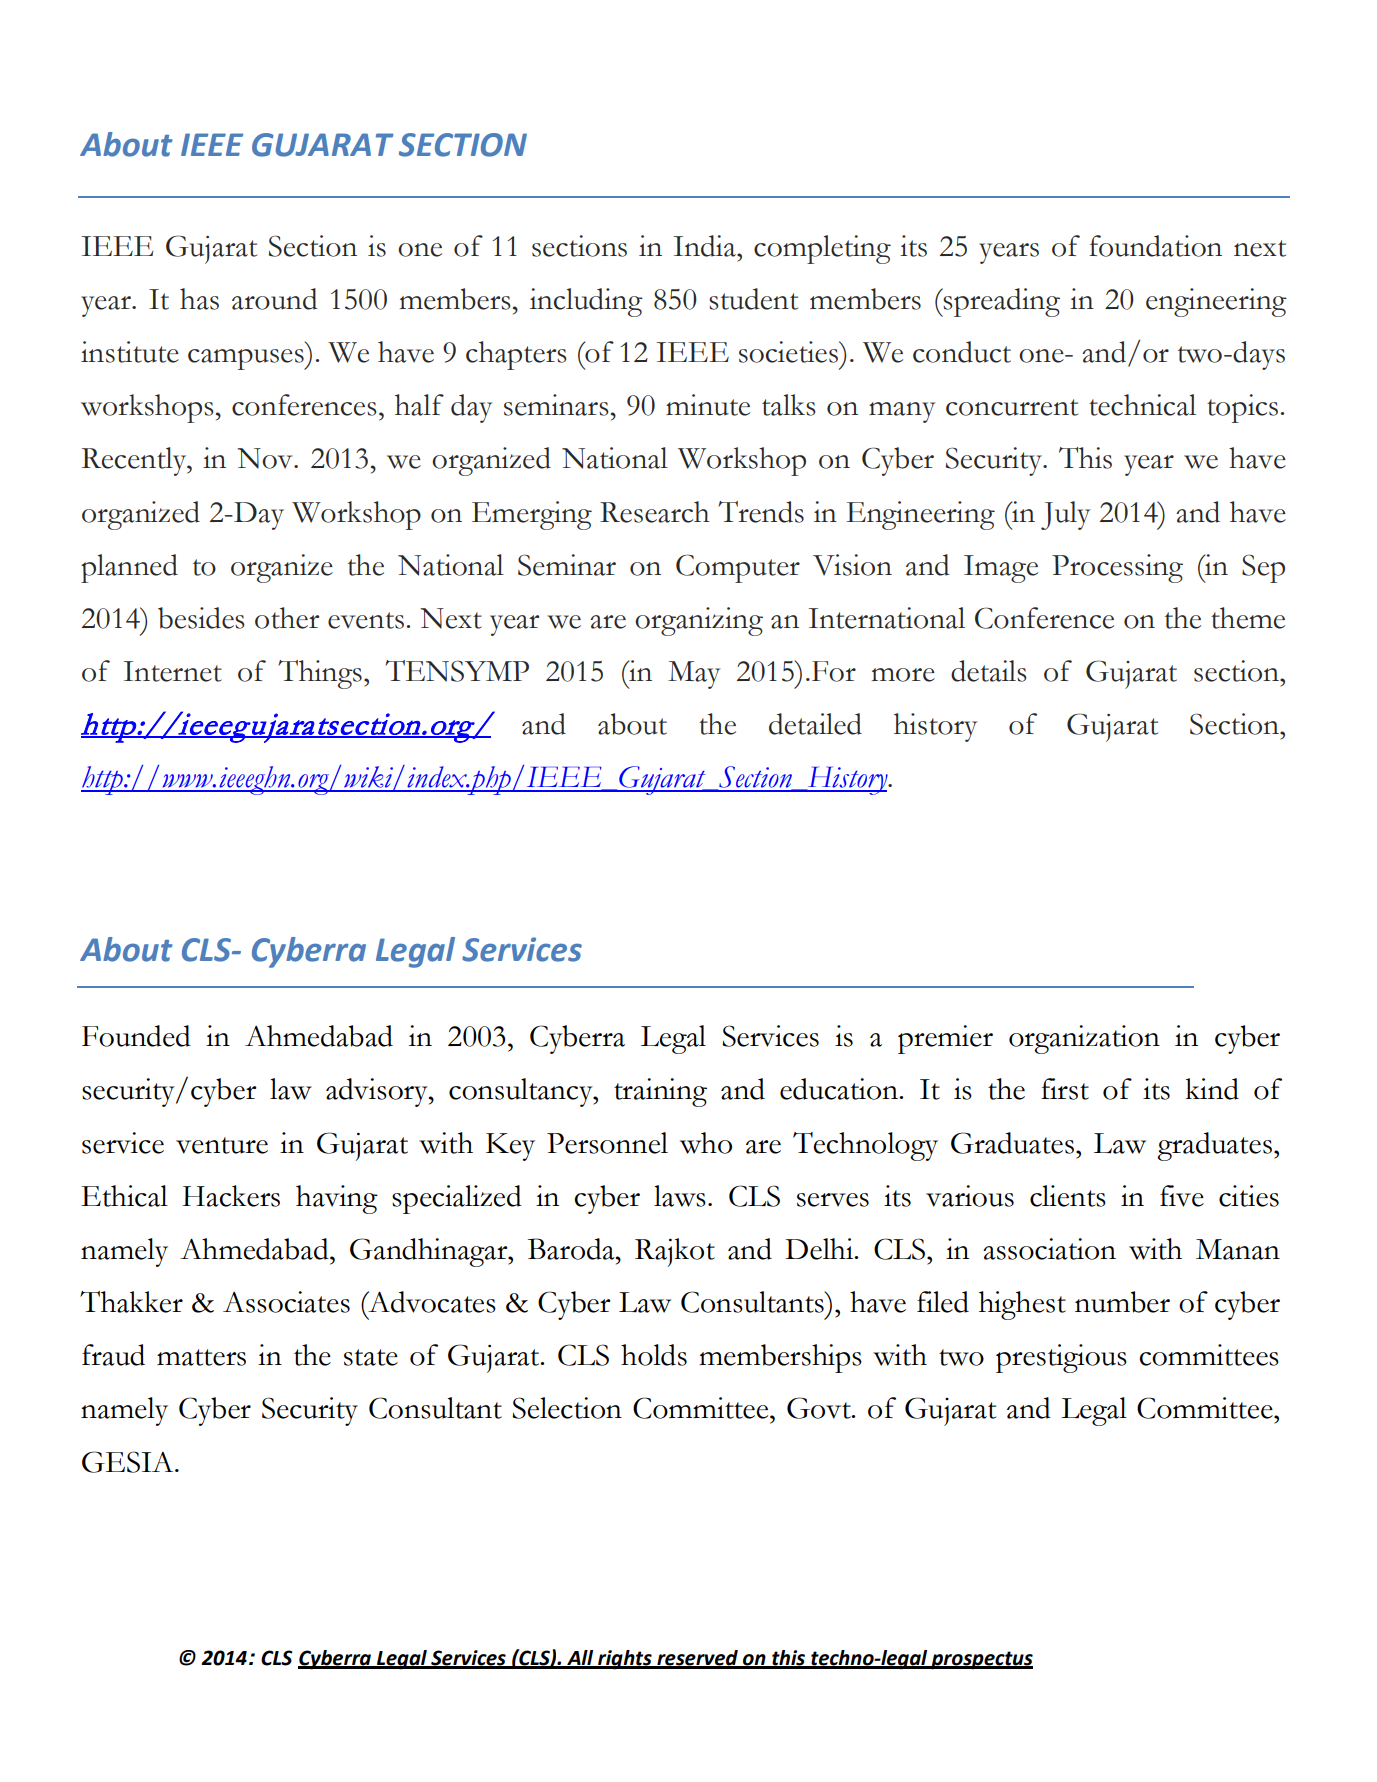 Image resolution: width=1377 pixels, height=1782 pixels. What do you see at coordinates (680, 1196) in the screenshot?
I see `laws` at bounding box center [680, 1196].
